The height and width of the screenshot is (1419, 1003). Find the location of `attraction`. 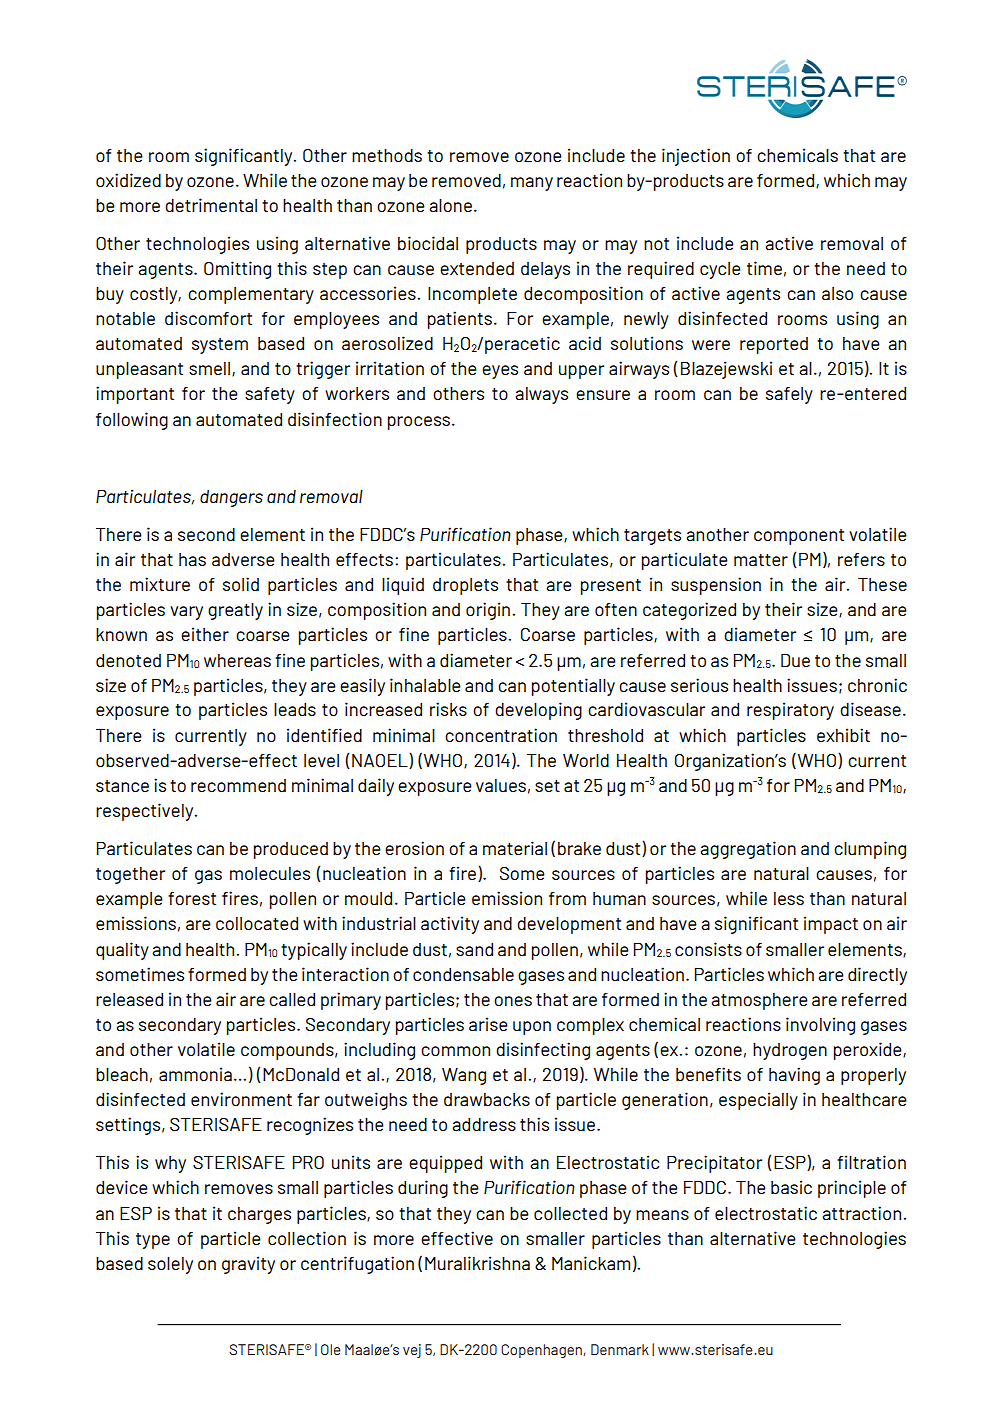

attraction is located at coordinates (861, 1213).
